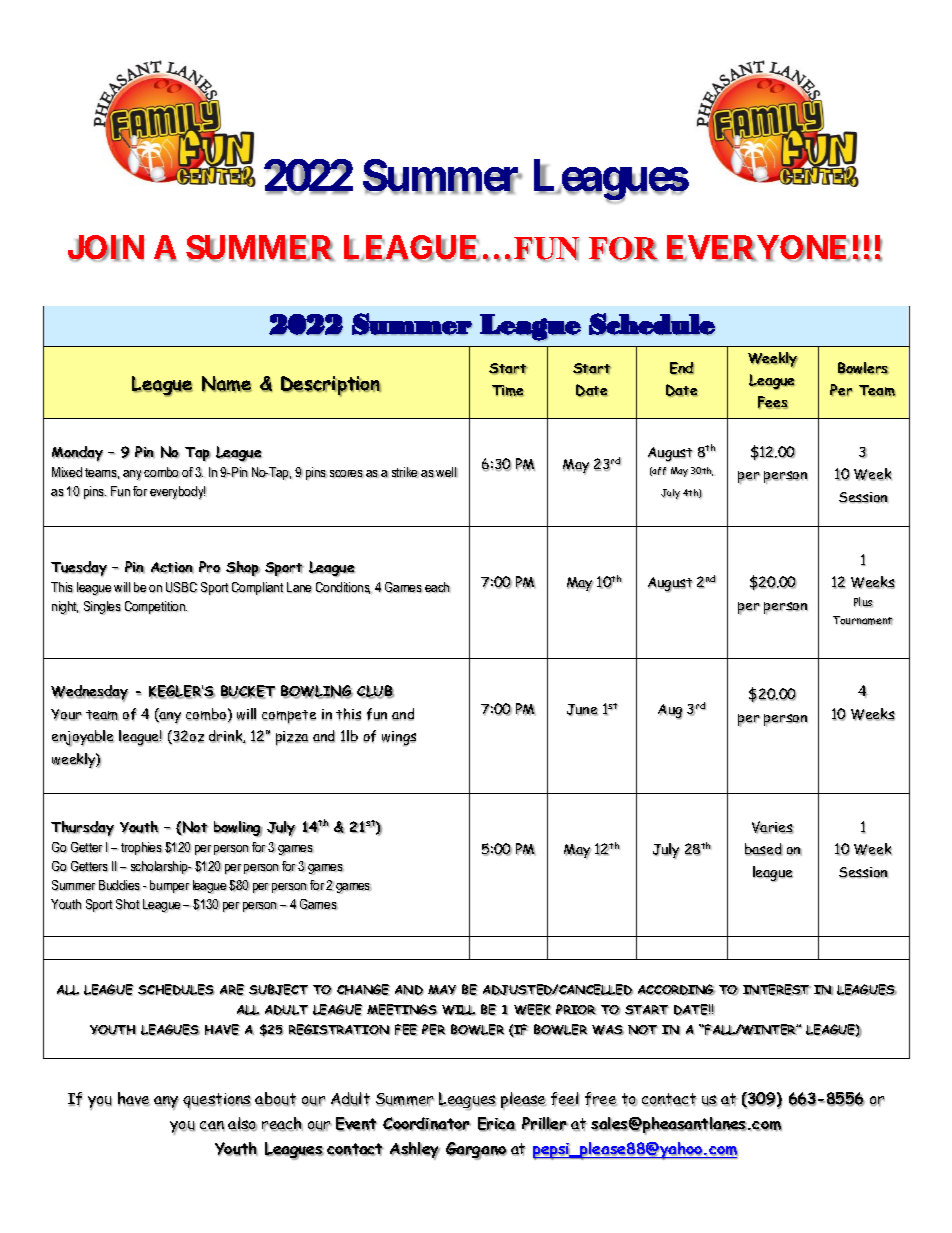 This screenshot has width=952, height=1233. I want to click on Conditions, so click(344, 588).
